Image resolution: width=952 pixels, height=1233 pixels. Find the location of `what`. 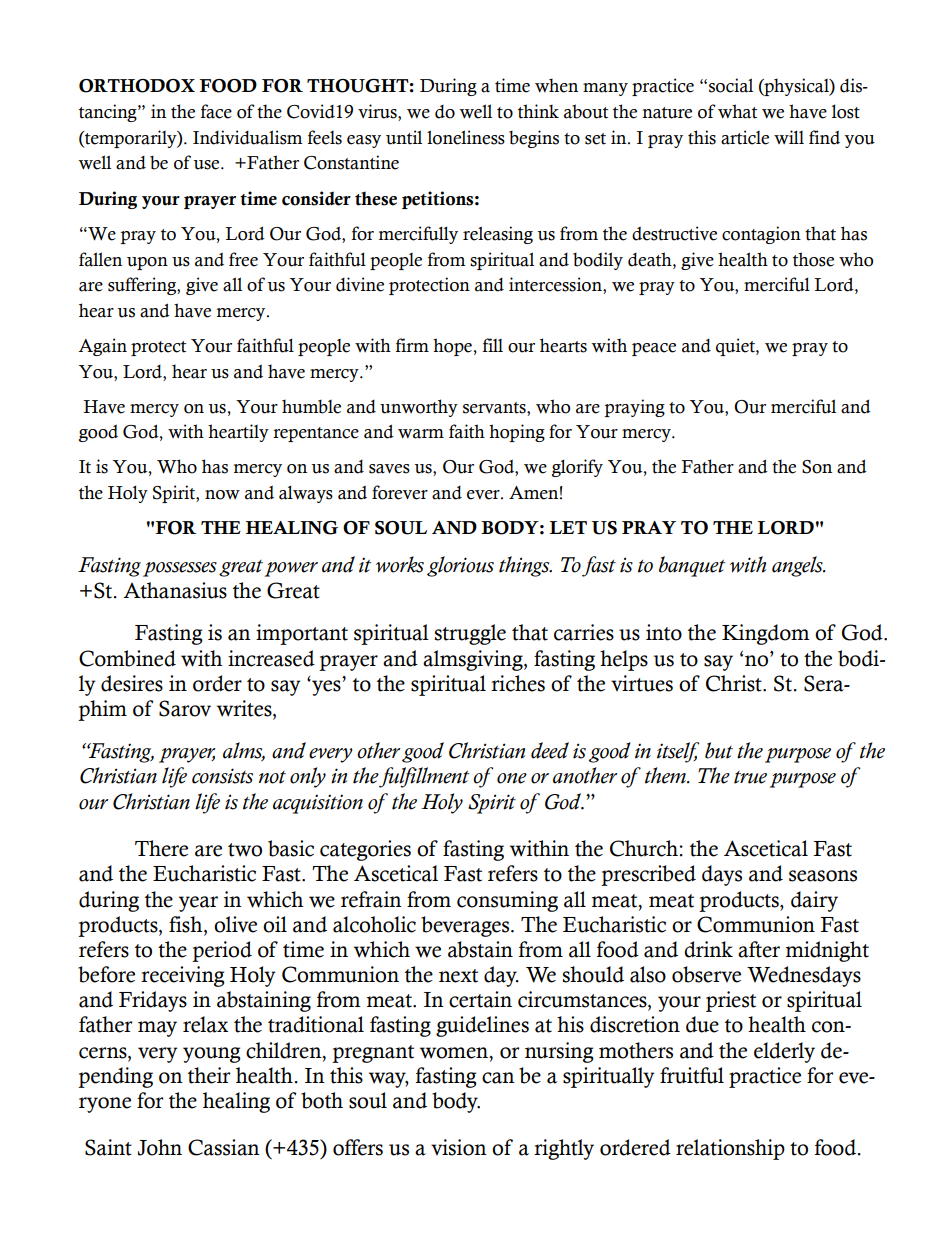

what is located at coordinates (737, 111).
